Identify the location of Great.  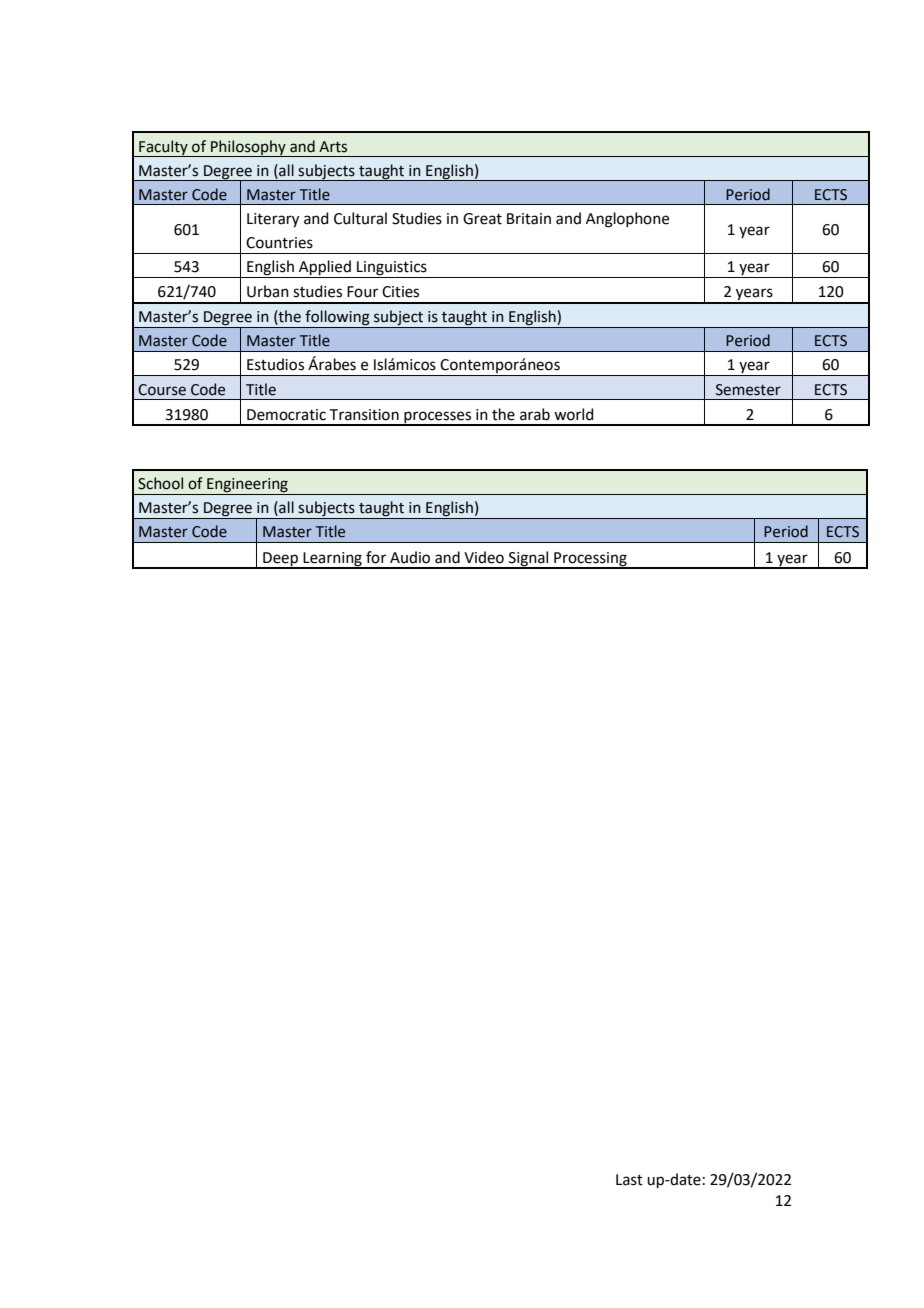
(482, 219).
